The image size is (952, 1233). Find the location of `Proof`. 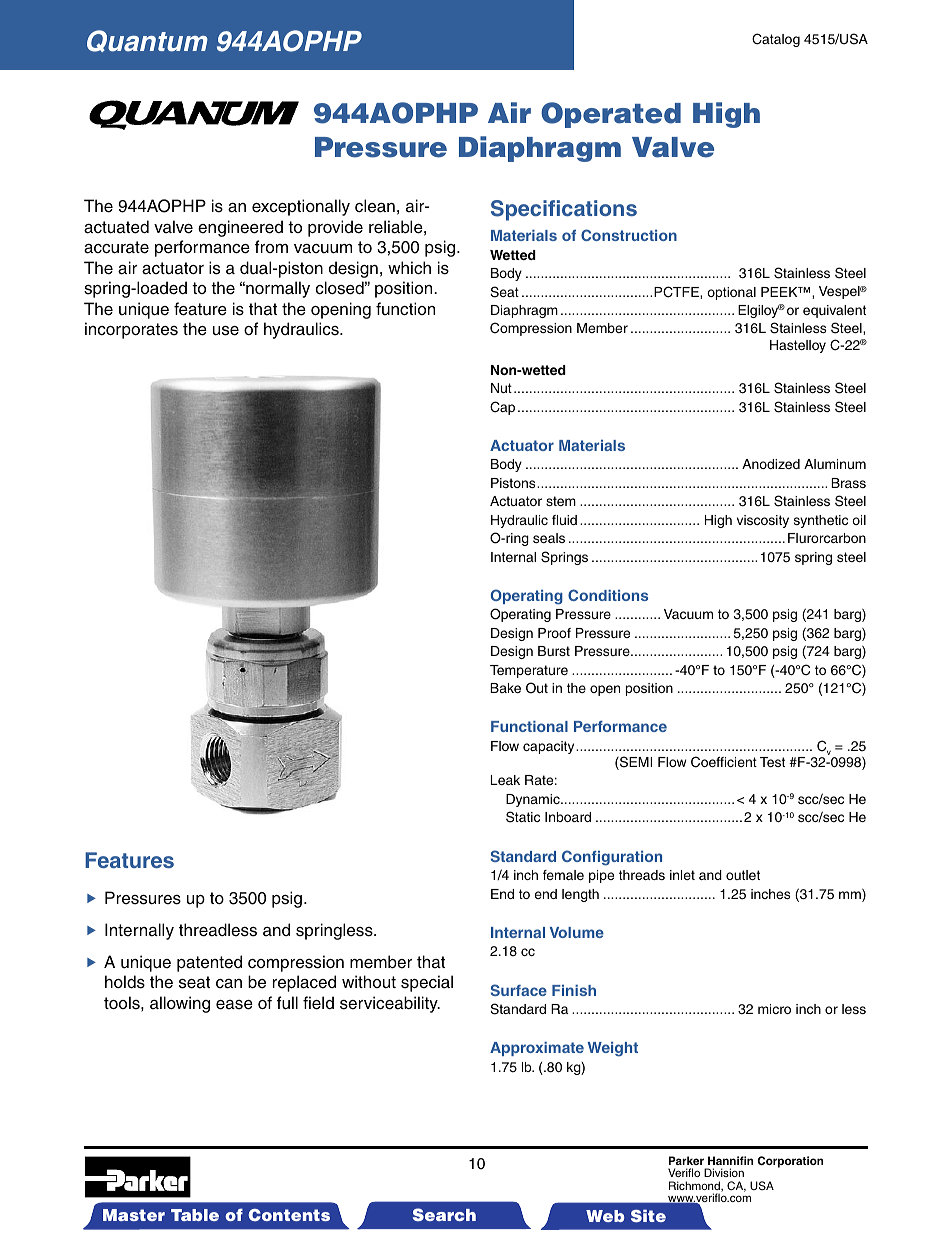

Proof is located at coordinates (554, 633).
